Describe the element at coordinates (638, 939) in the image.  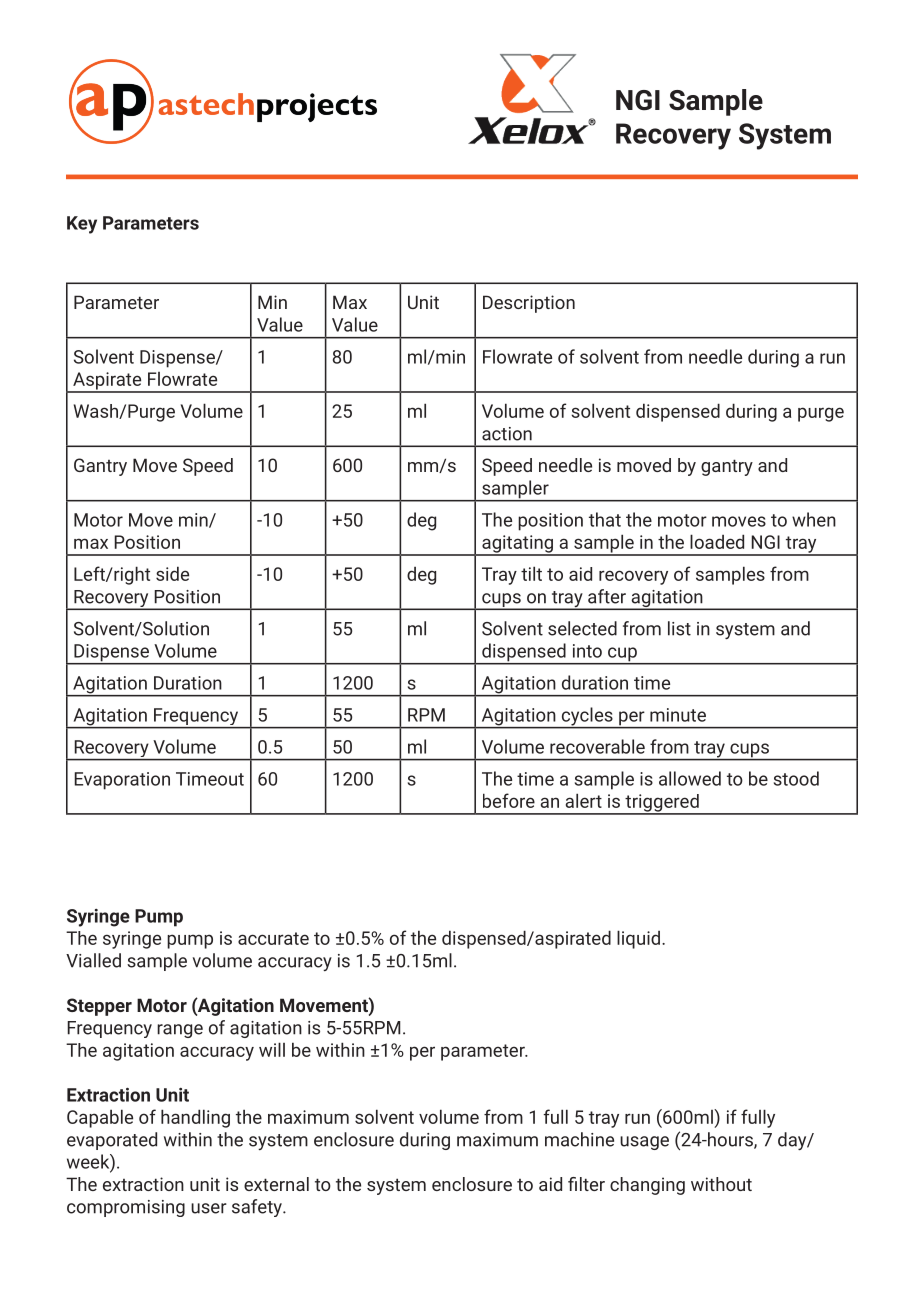
I see `liquid` at that location.
